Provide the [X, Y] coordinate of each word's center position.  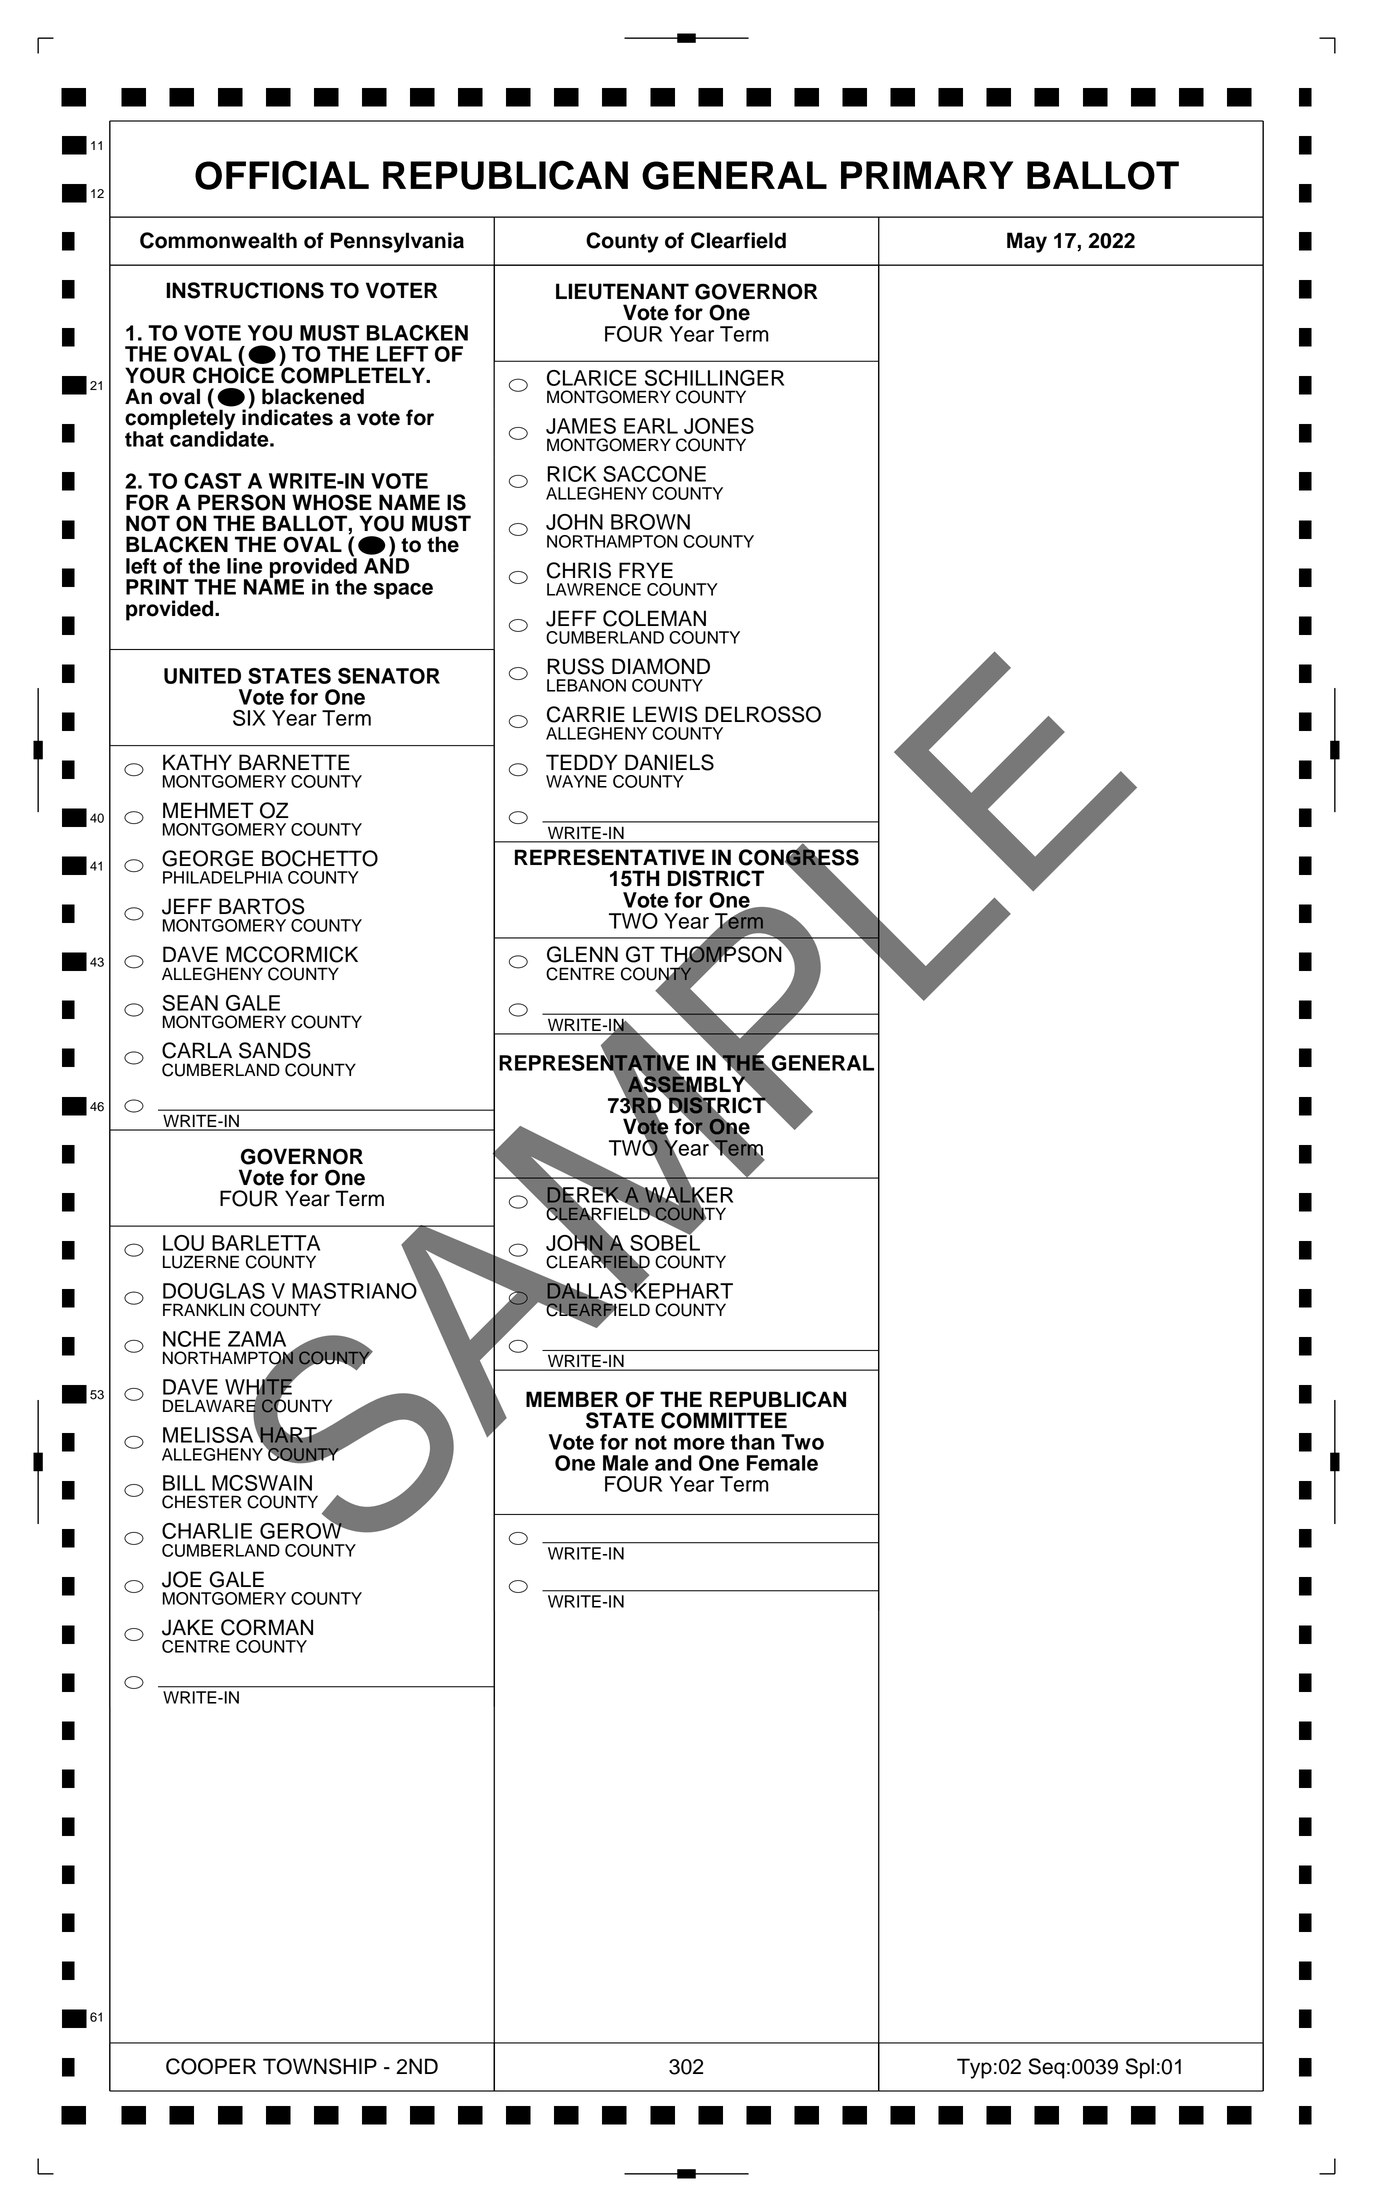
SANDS [275, 1050]
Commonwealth [218, 240]
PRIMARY [927, 175]
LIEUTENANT [622, 291]
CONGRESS [799, 857]
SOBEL [665, 1241]
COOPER [211, 2066]
